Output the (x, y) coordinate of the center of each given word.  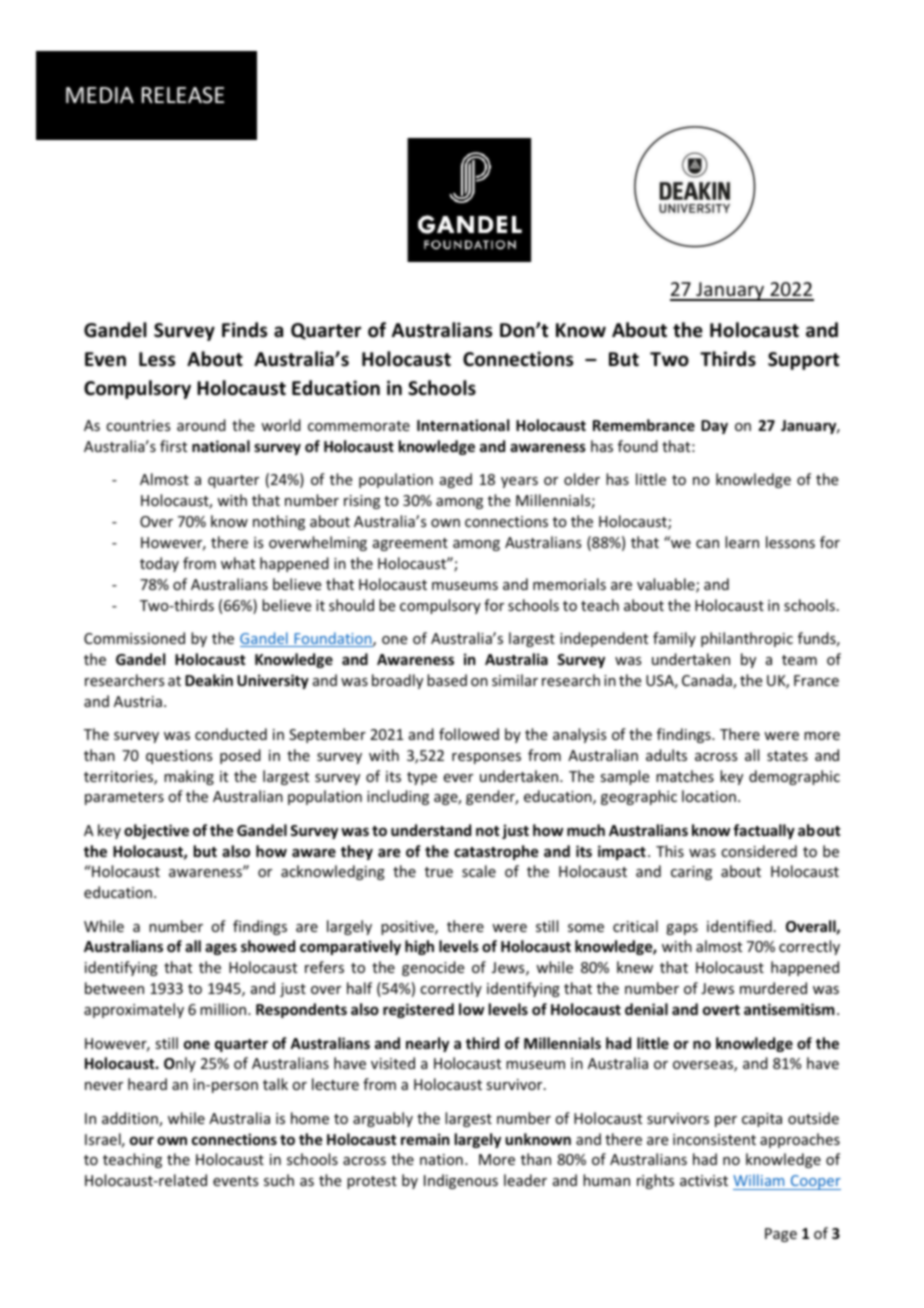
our (142, 1140)
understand (431, 830)
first (173, 446)
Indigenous (461, 1181)
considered (759, 851)
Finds (244, 330)
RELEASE (183, 95)
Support (803, 361)
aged (456, 480)
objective (156, 831)
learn (742, 542)
